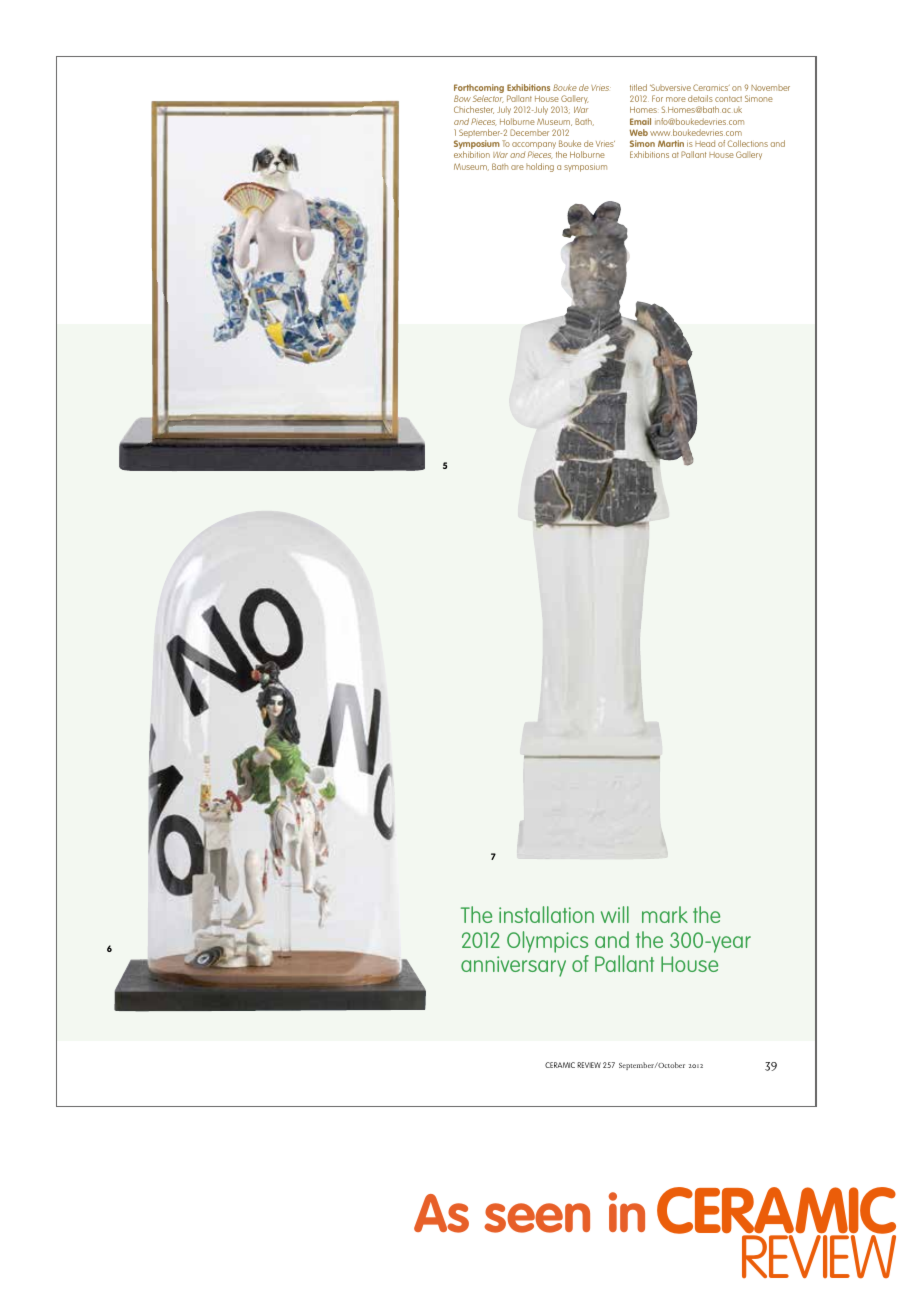 This screenshot has height=1308, width=924. I want to click on December, so click(529, 132).
